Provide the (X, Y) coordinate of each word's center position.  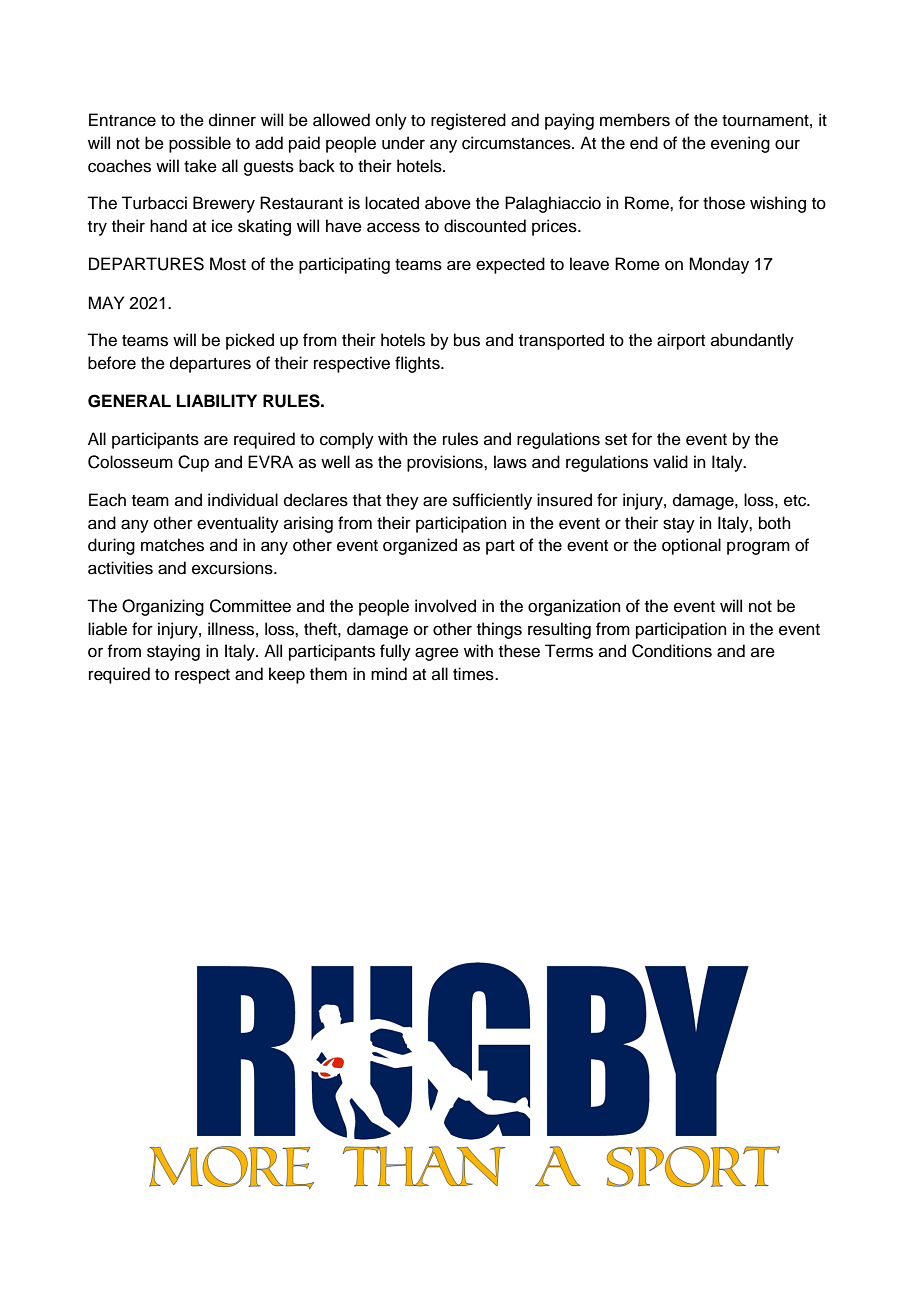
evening (740, 144)
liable (107, 629)
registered (468, 121)
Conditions (672, 651)
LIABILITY (217, 400)
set (616, 440)
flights (418, 364)
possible (200, 144)
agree (437, 654)
